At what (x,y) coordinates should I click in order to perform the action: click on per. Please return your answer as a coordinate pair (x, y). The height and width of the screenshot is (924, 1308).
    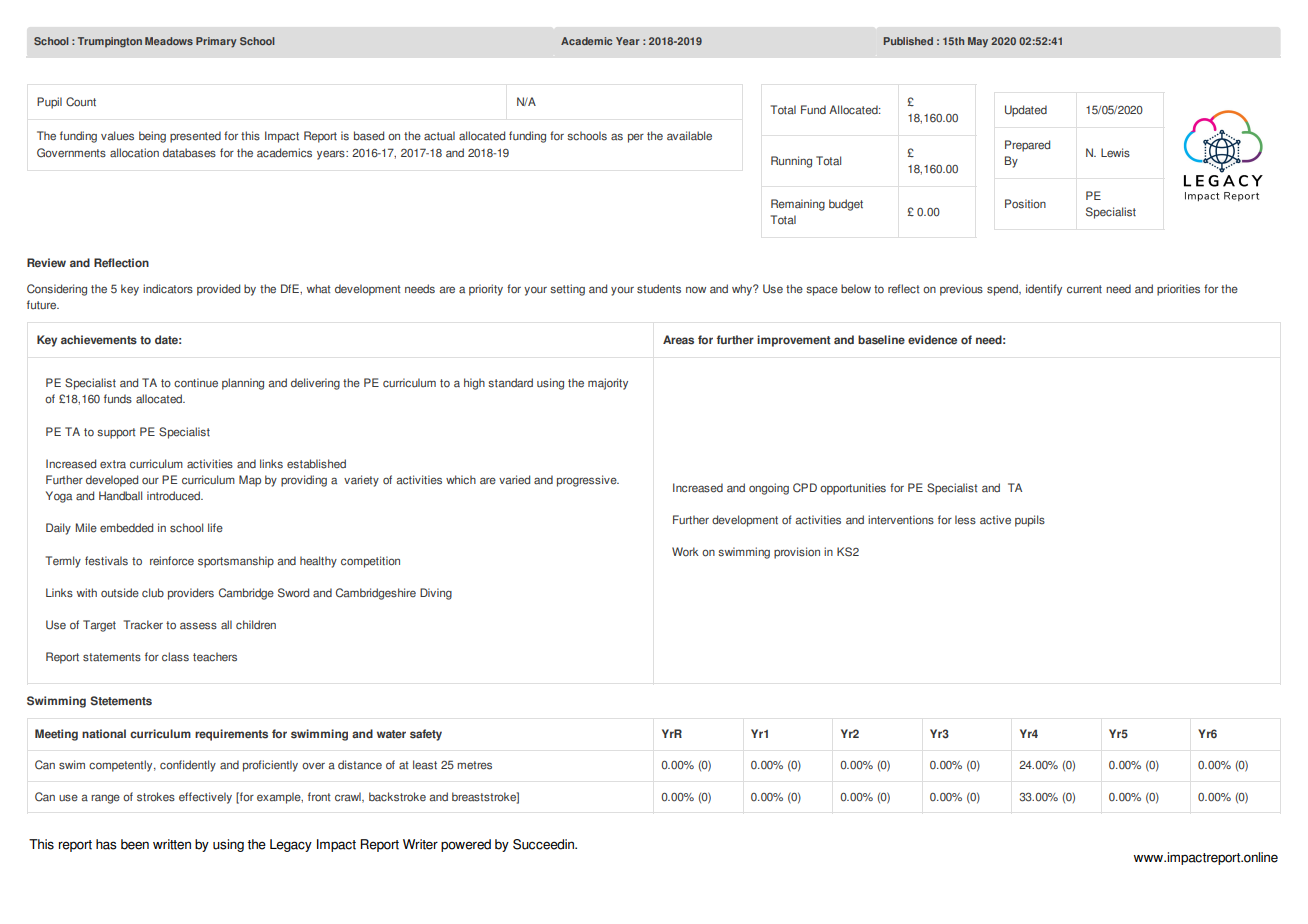
    Looking at the image, I should click on (636, 138).
